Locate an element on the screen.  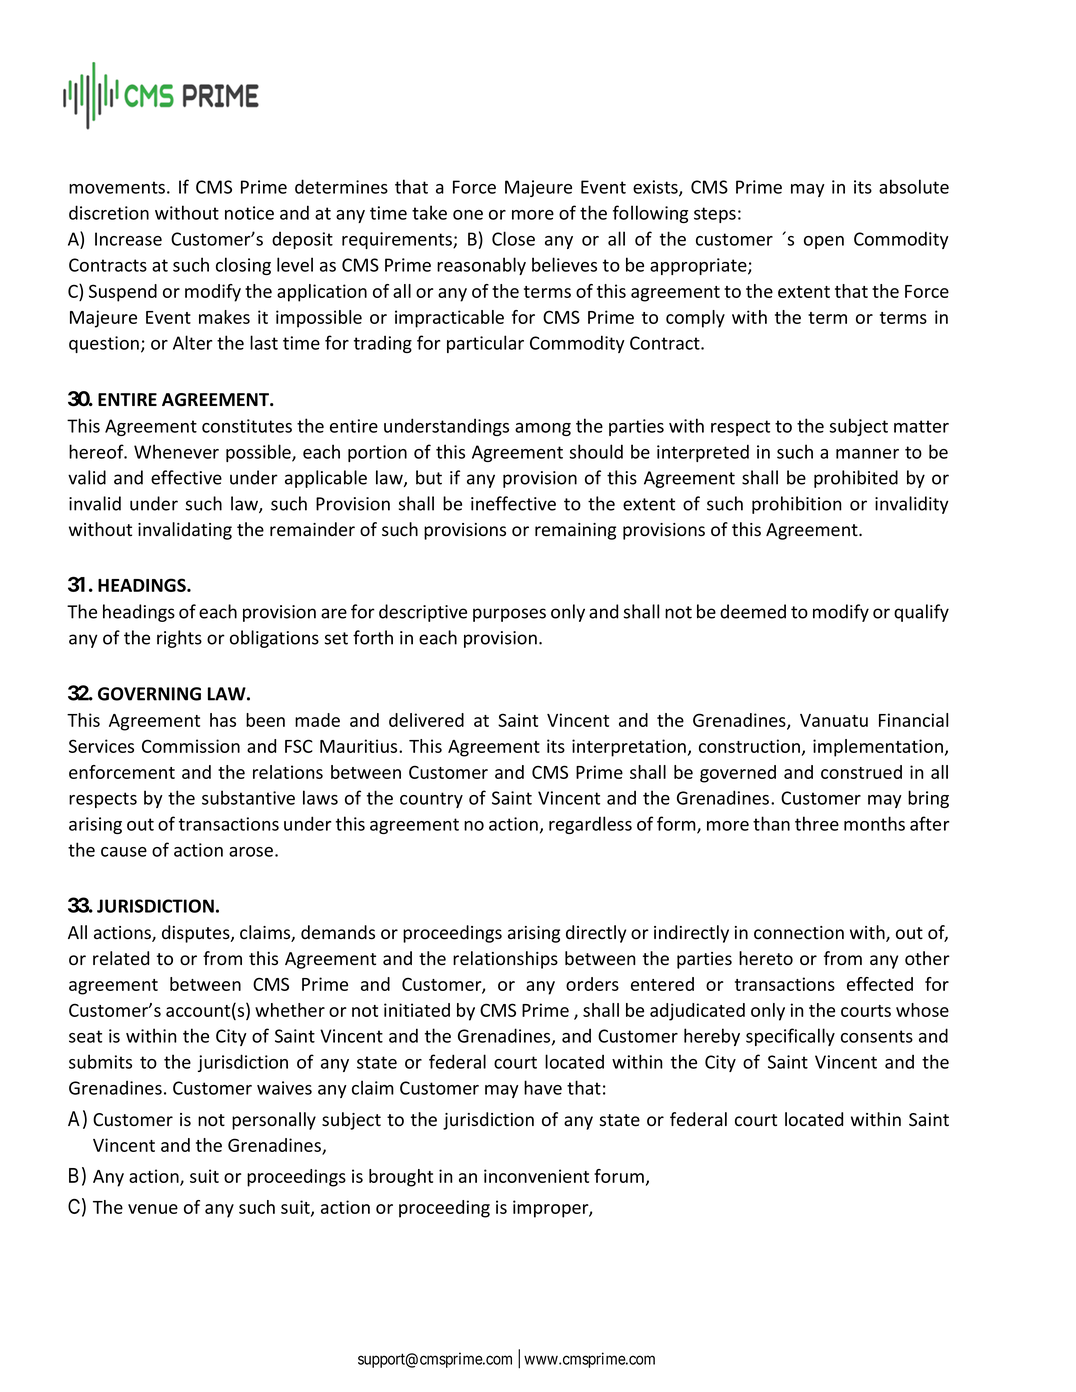
notice is located at coordinates (249, 213).
